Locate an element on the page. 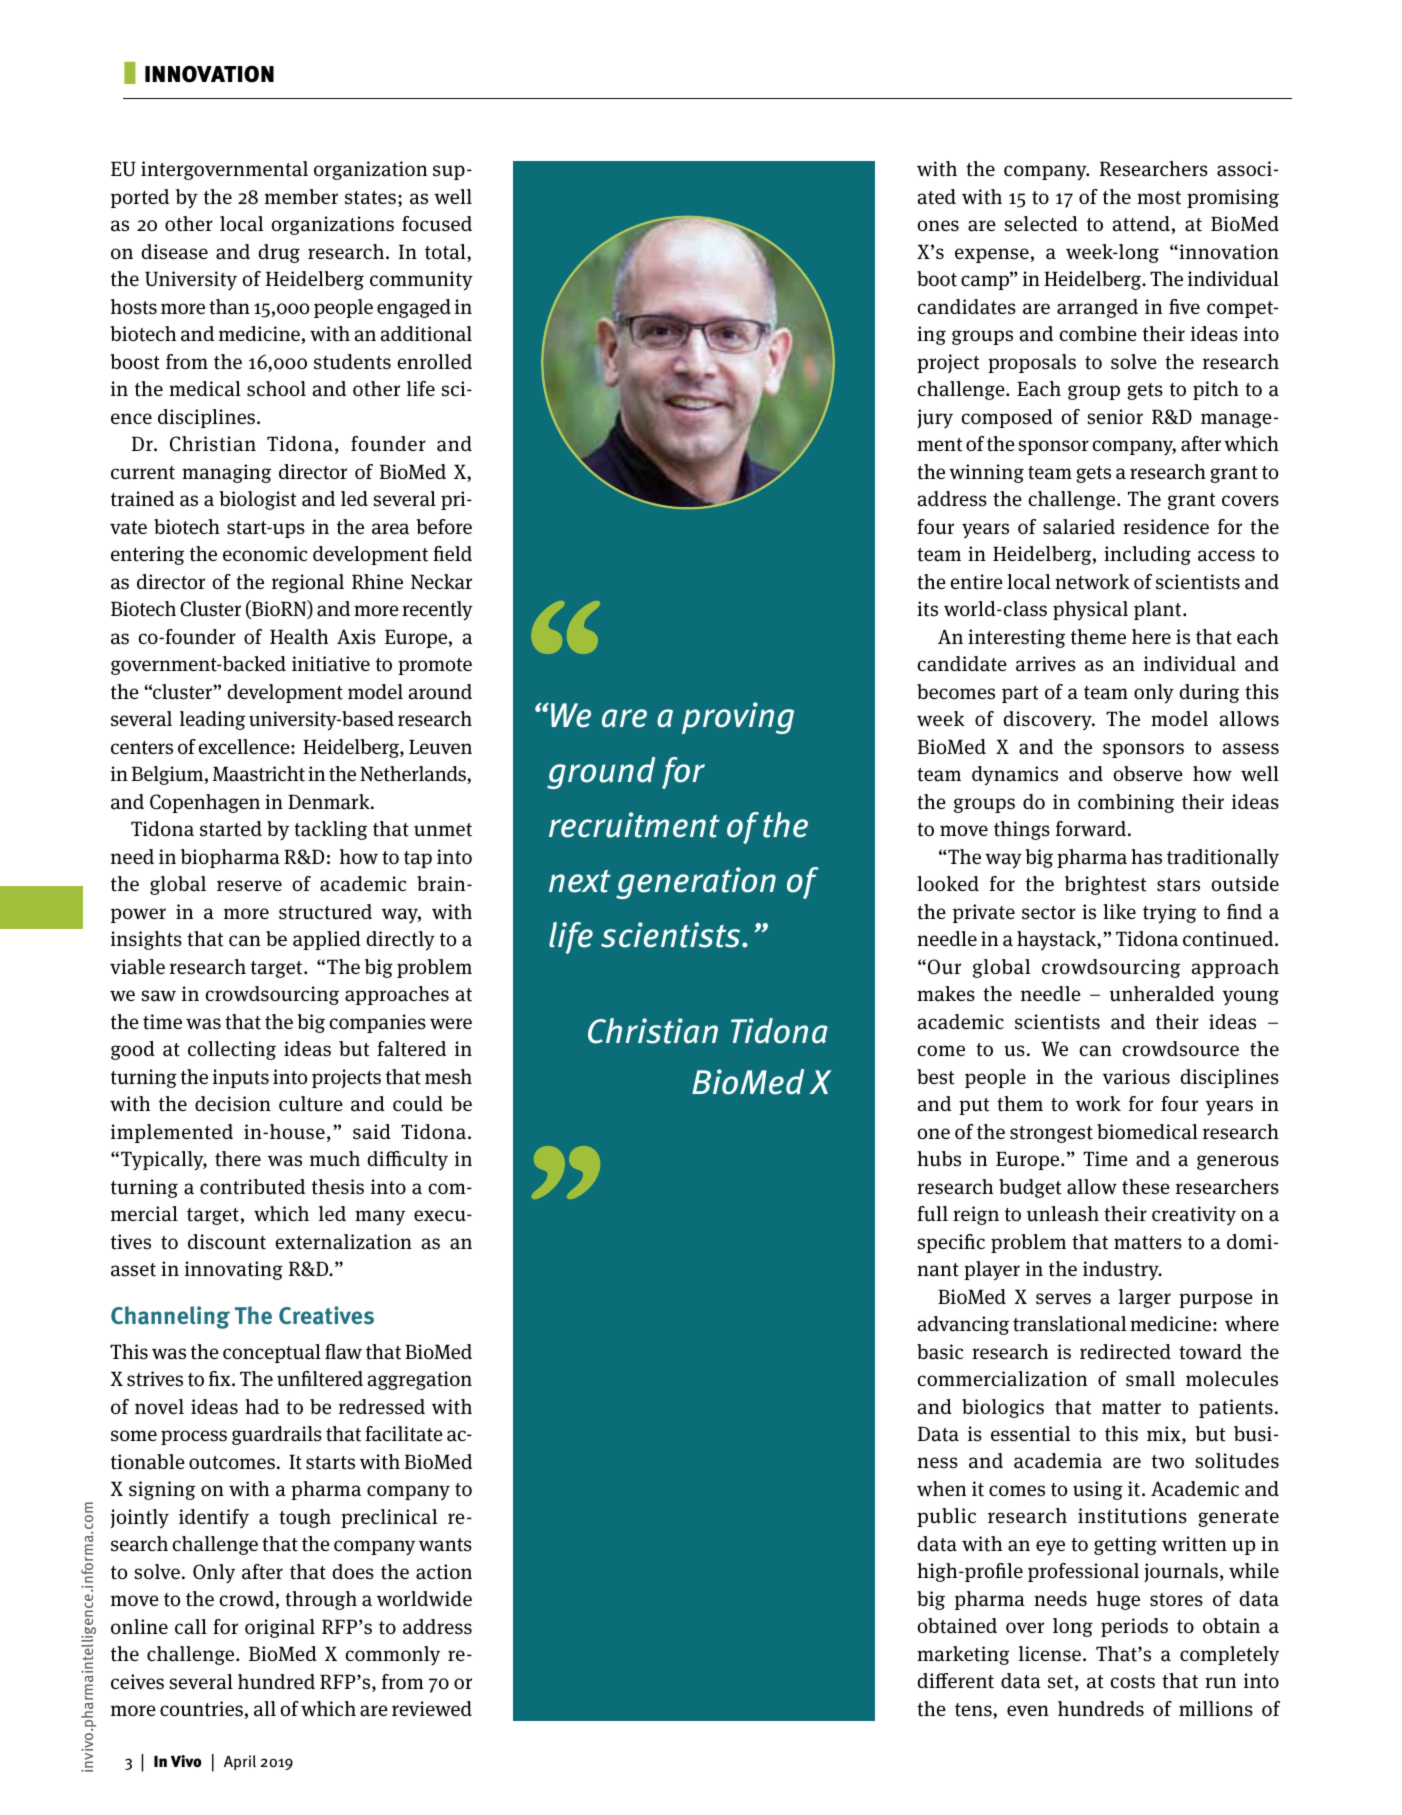 The image size is (1402, 1815). countries is located at coordinates (201, 1709).
